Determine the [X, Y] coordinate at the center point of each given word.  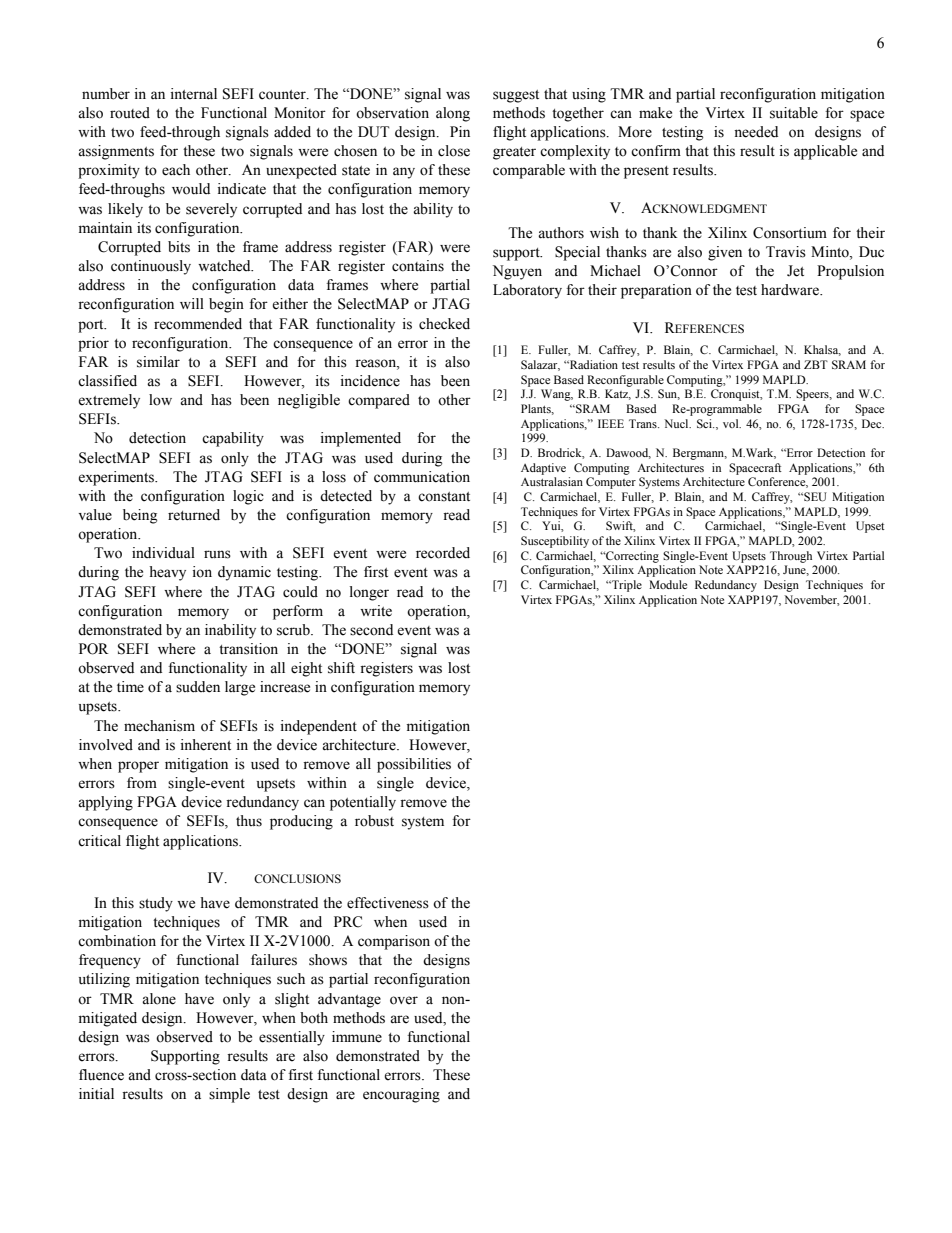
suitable [794, 113]
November [812, 600]
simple [229, 1095]
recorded [443, 553]
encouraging [401, 1095]
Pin [460, 131]
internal [194, 94]
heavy [167, 573]
